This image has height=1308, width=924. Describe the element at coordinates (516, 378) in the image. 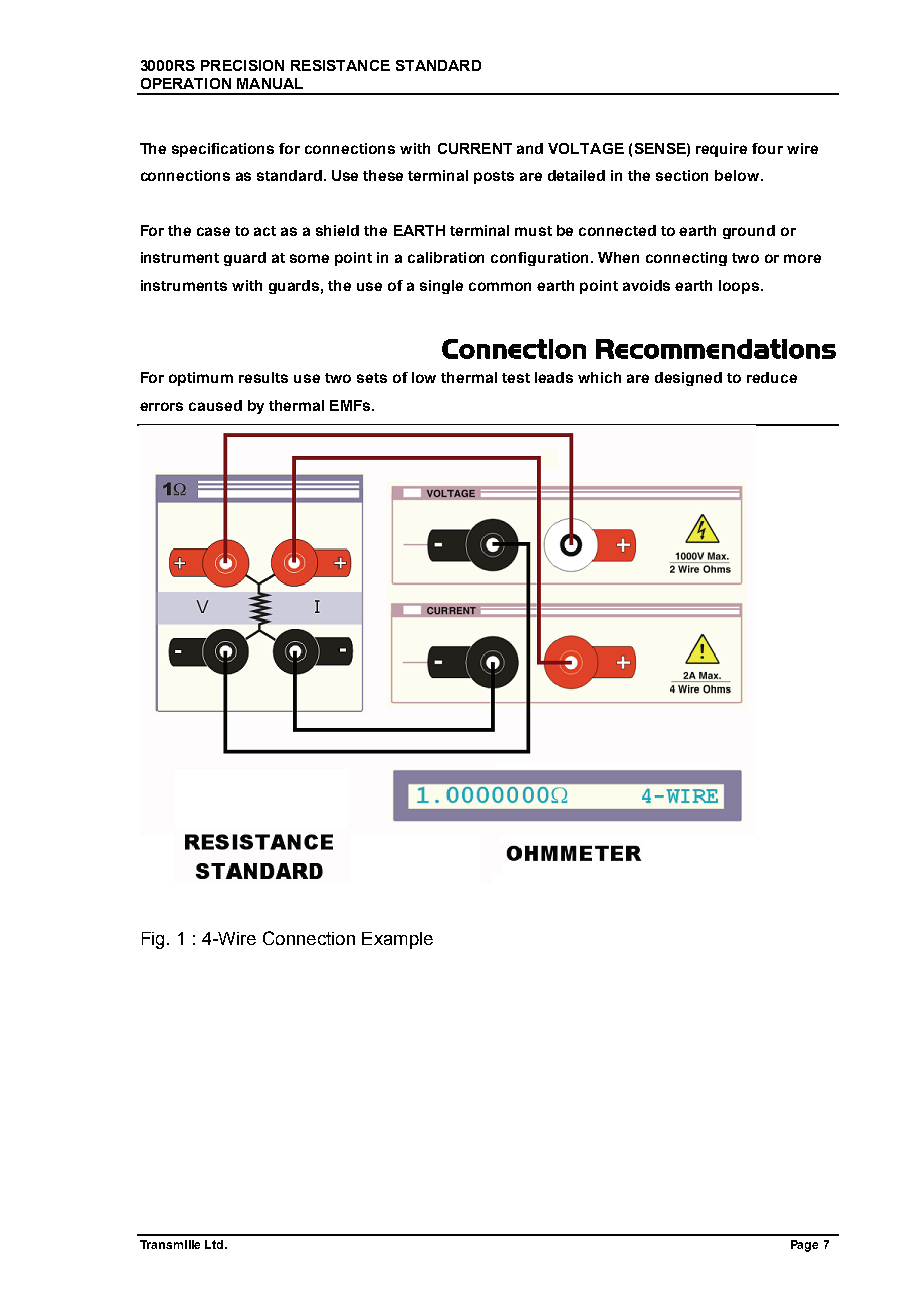

I see `test` at that location.
